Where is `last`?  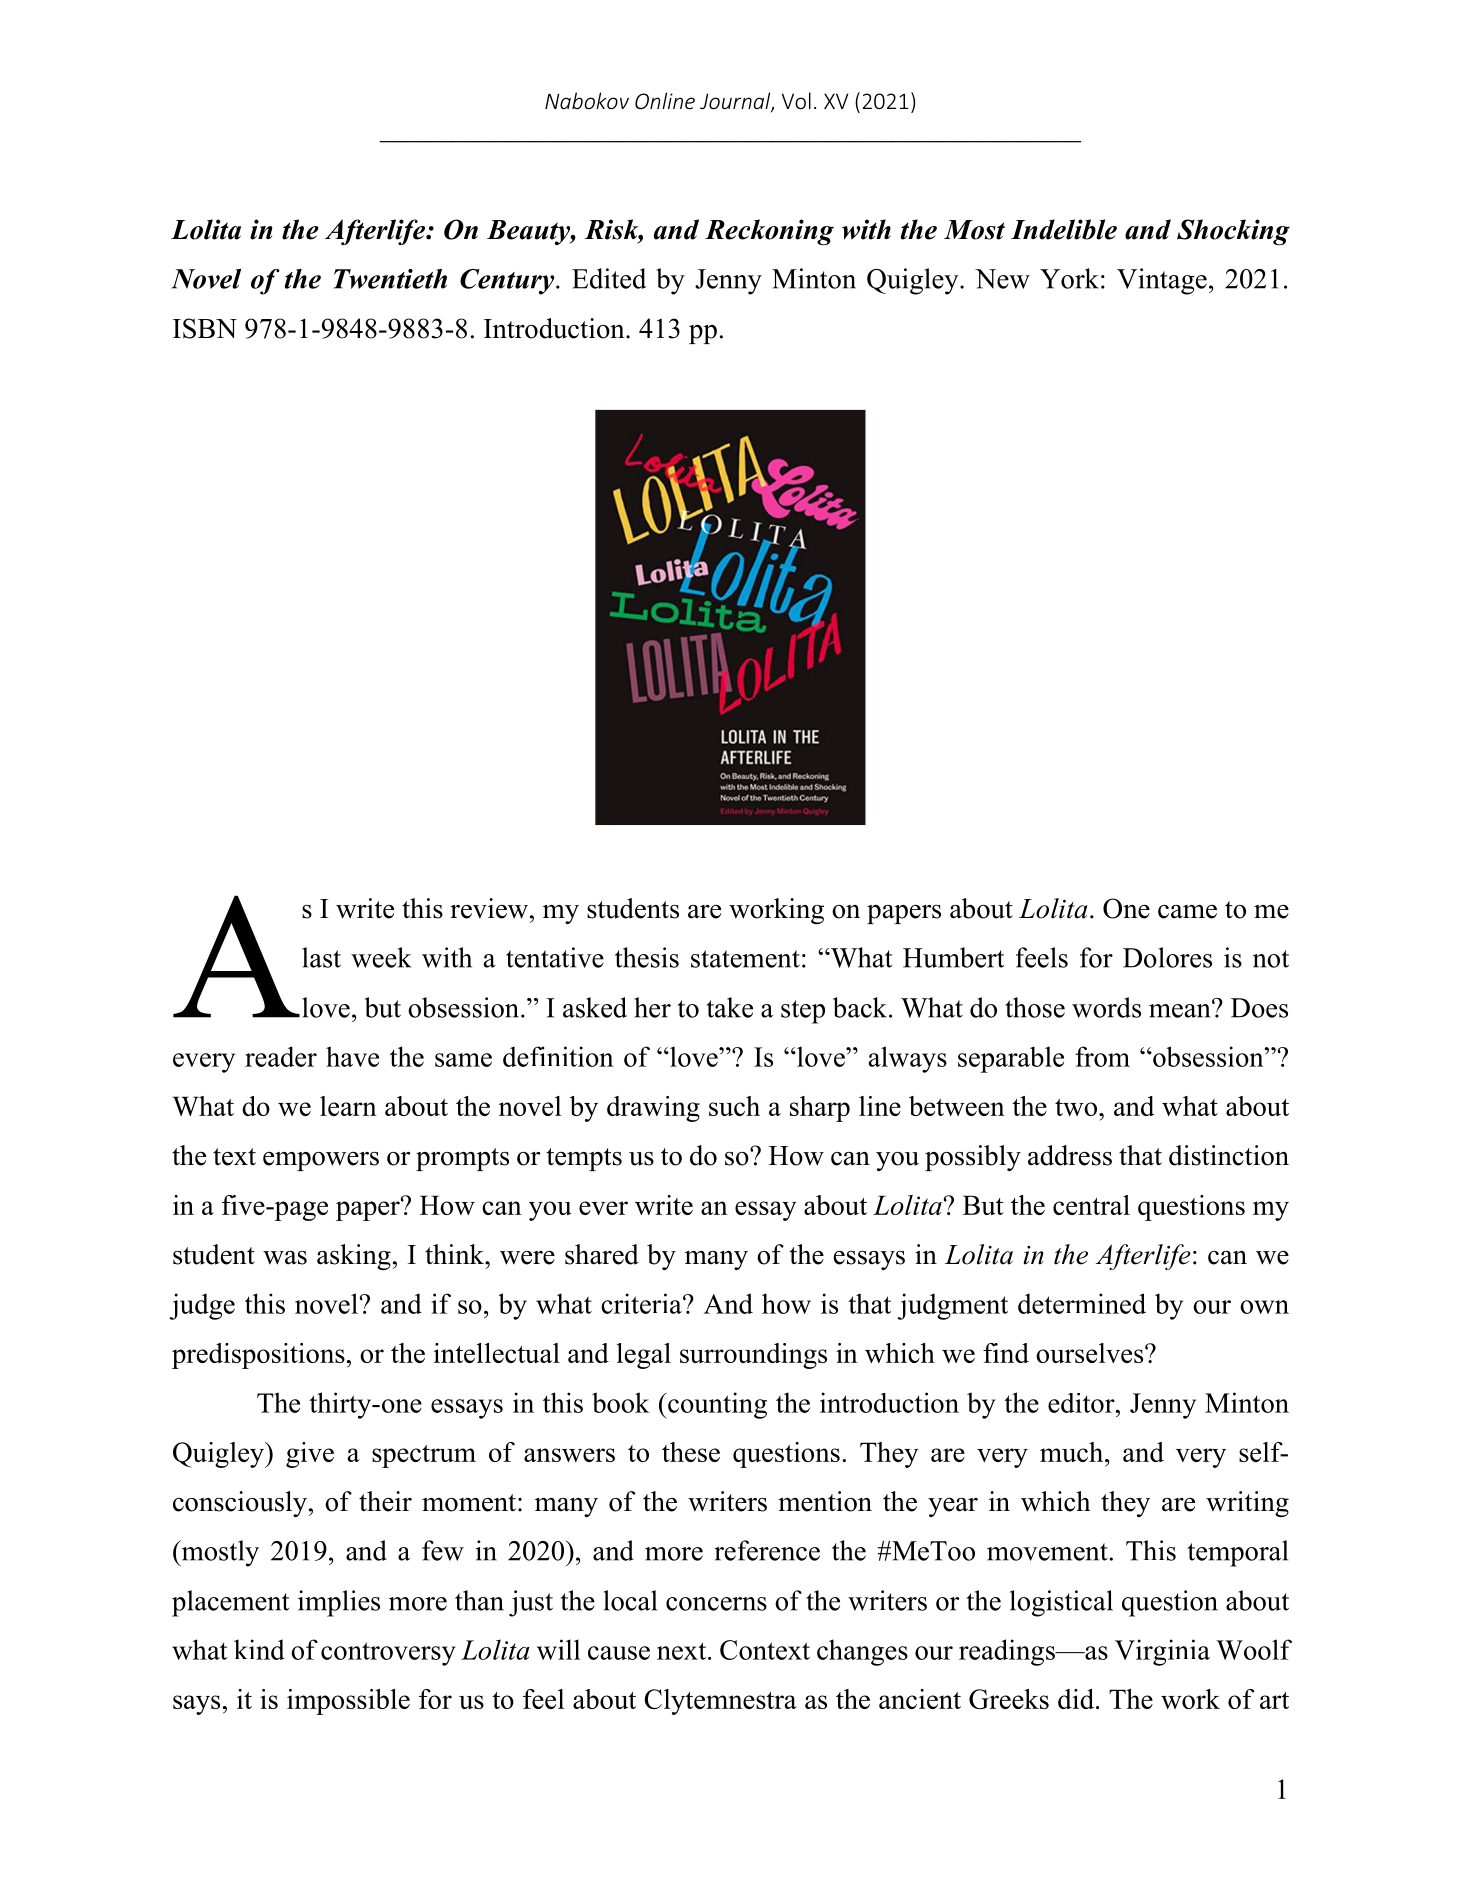 last is located at coordinates (321, 957).
